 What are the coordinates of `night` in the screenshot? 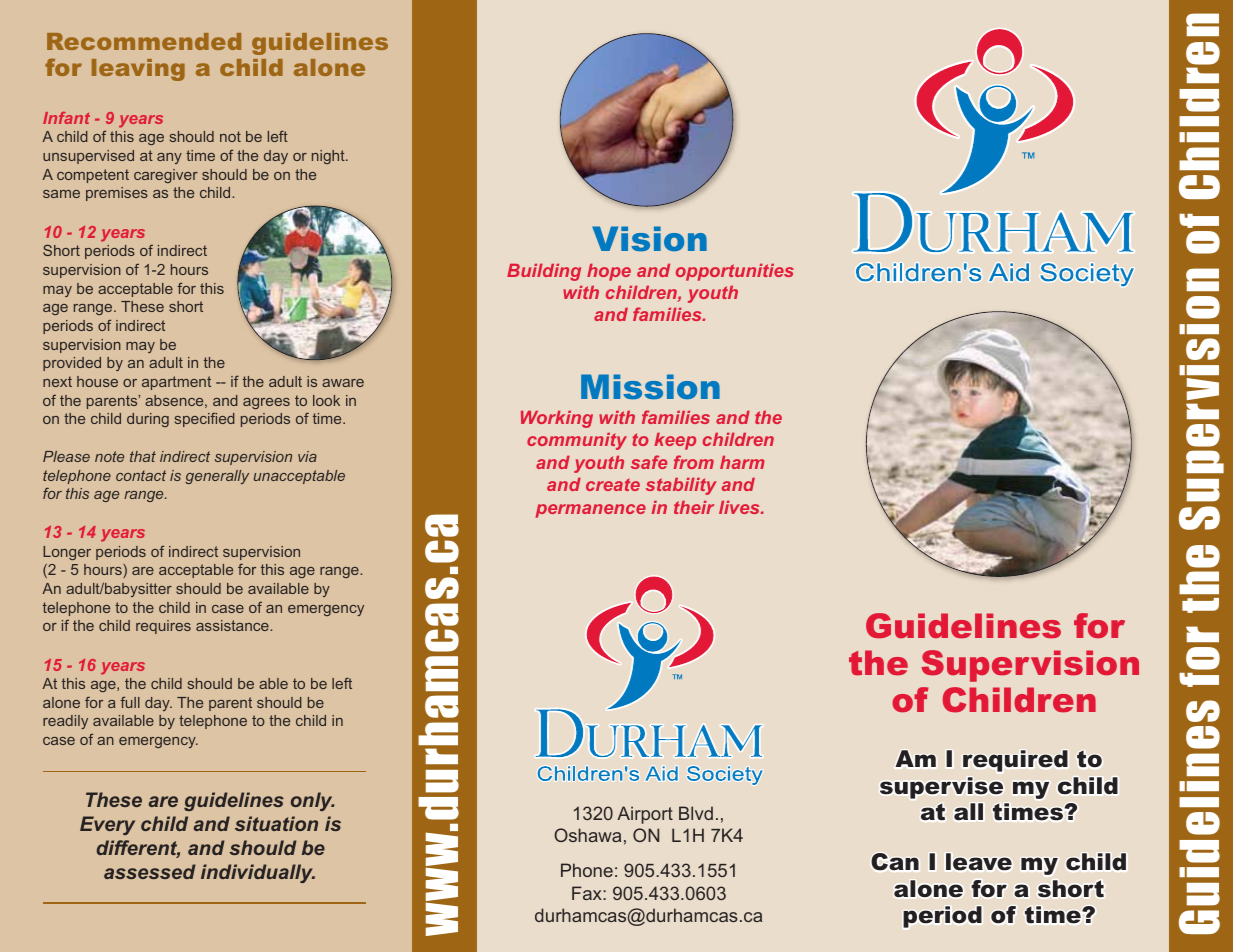 It's located at (329, 157).
